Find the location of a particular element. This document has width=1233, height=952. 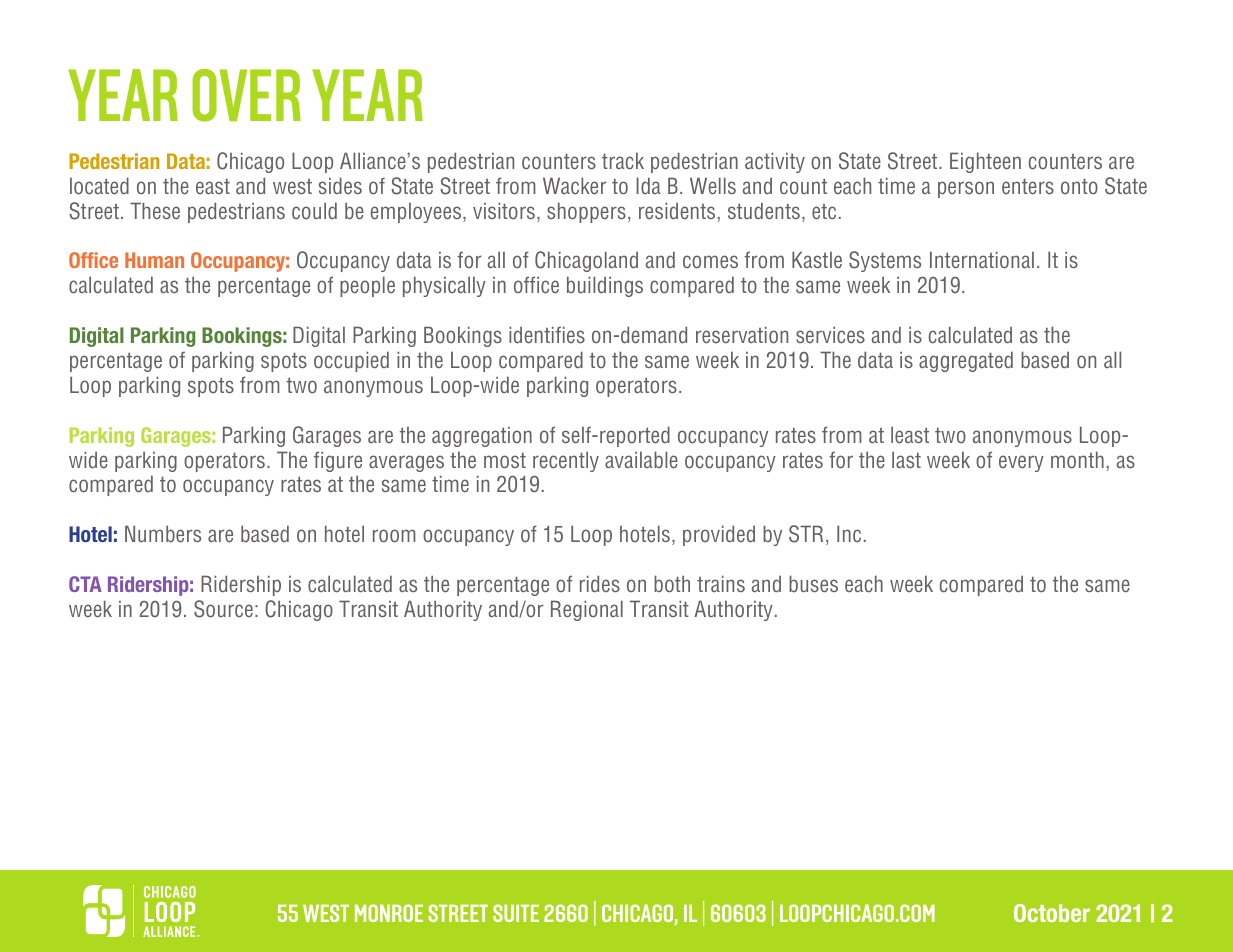

Regional is located at coordinates (587, 610).
